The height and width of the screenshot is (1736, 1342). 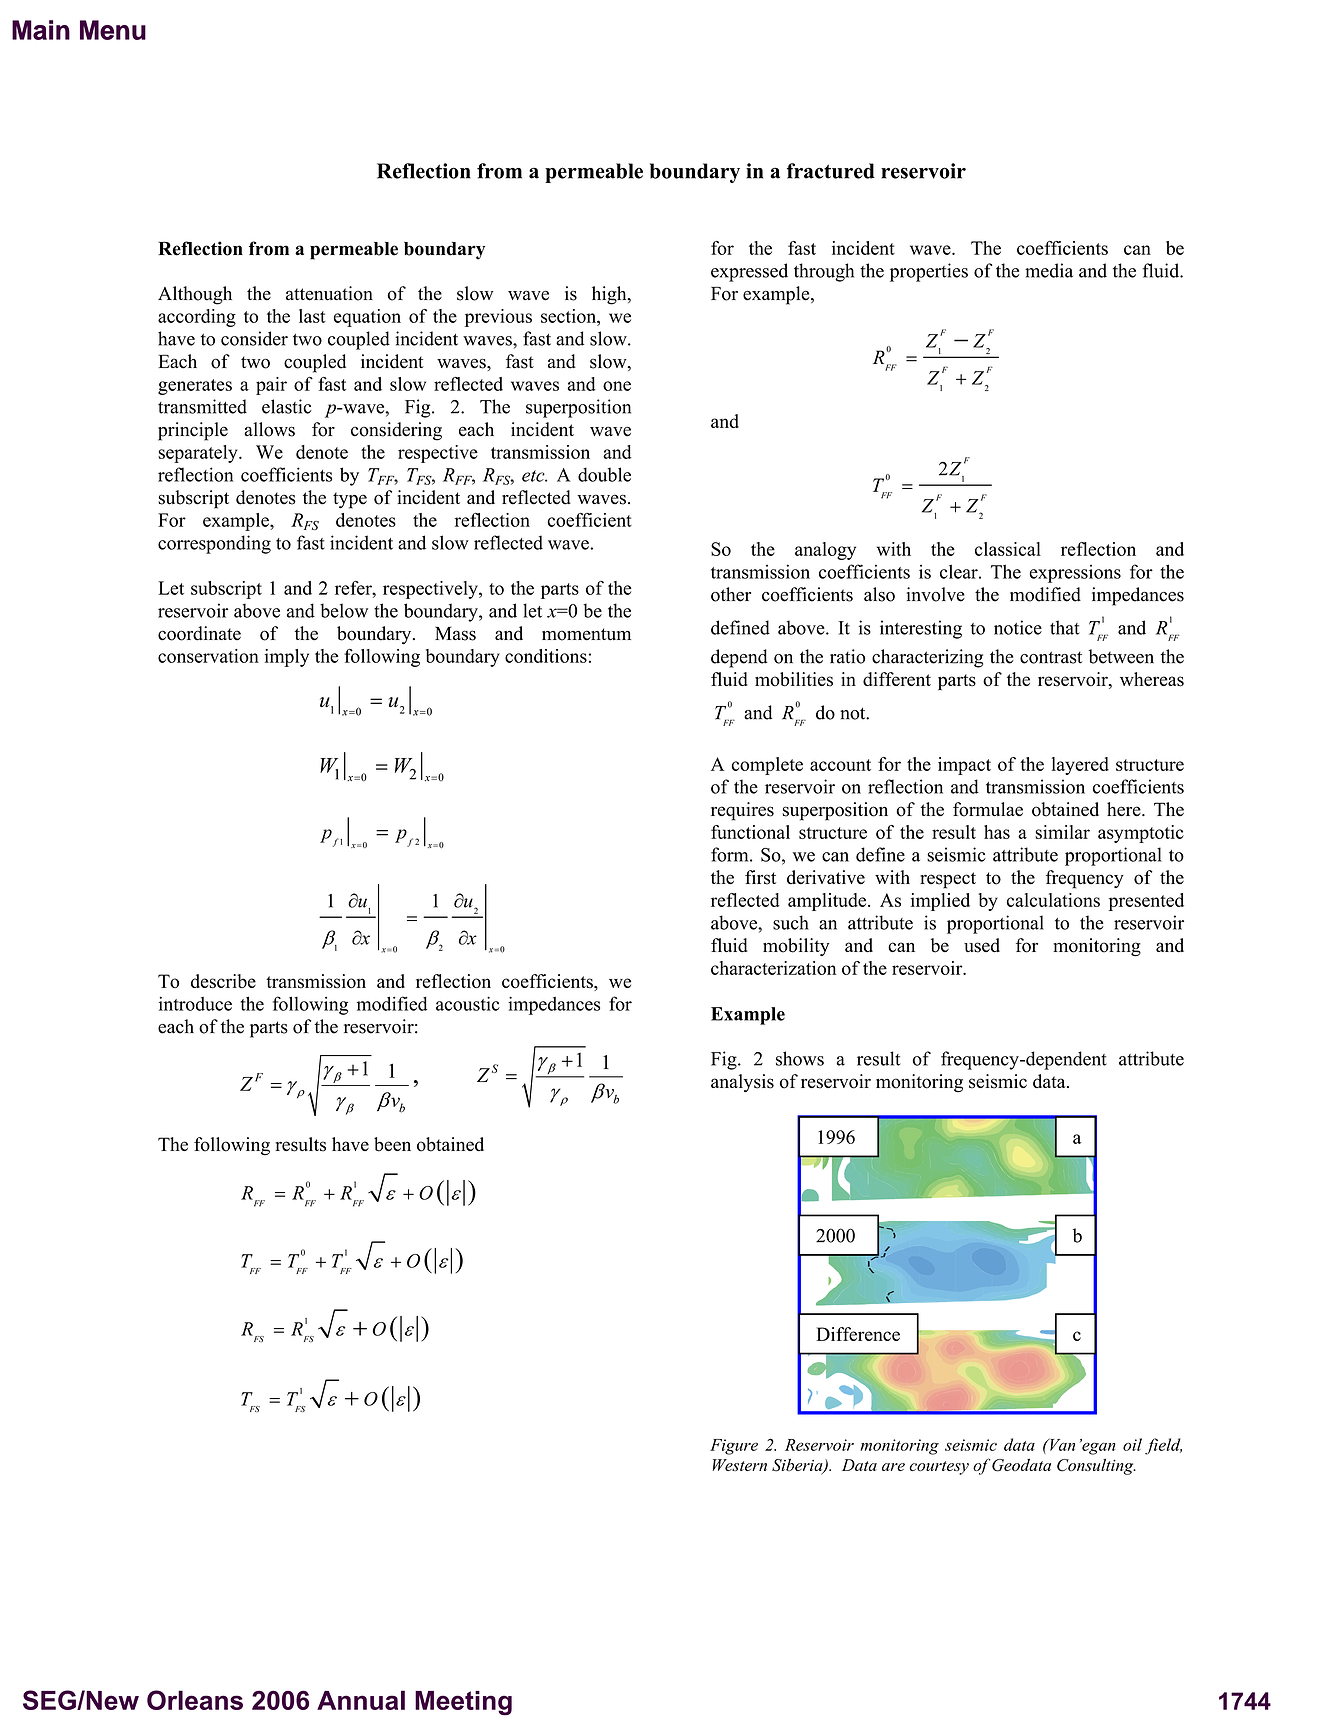 What do you see at coordinates (831, 171) in the screenshot?
I see `fractured` at bounding box center [831, 171].
